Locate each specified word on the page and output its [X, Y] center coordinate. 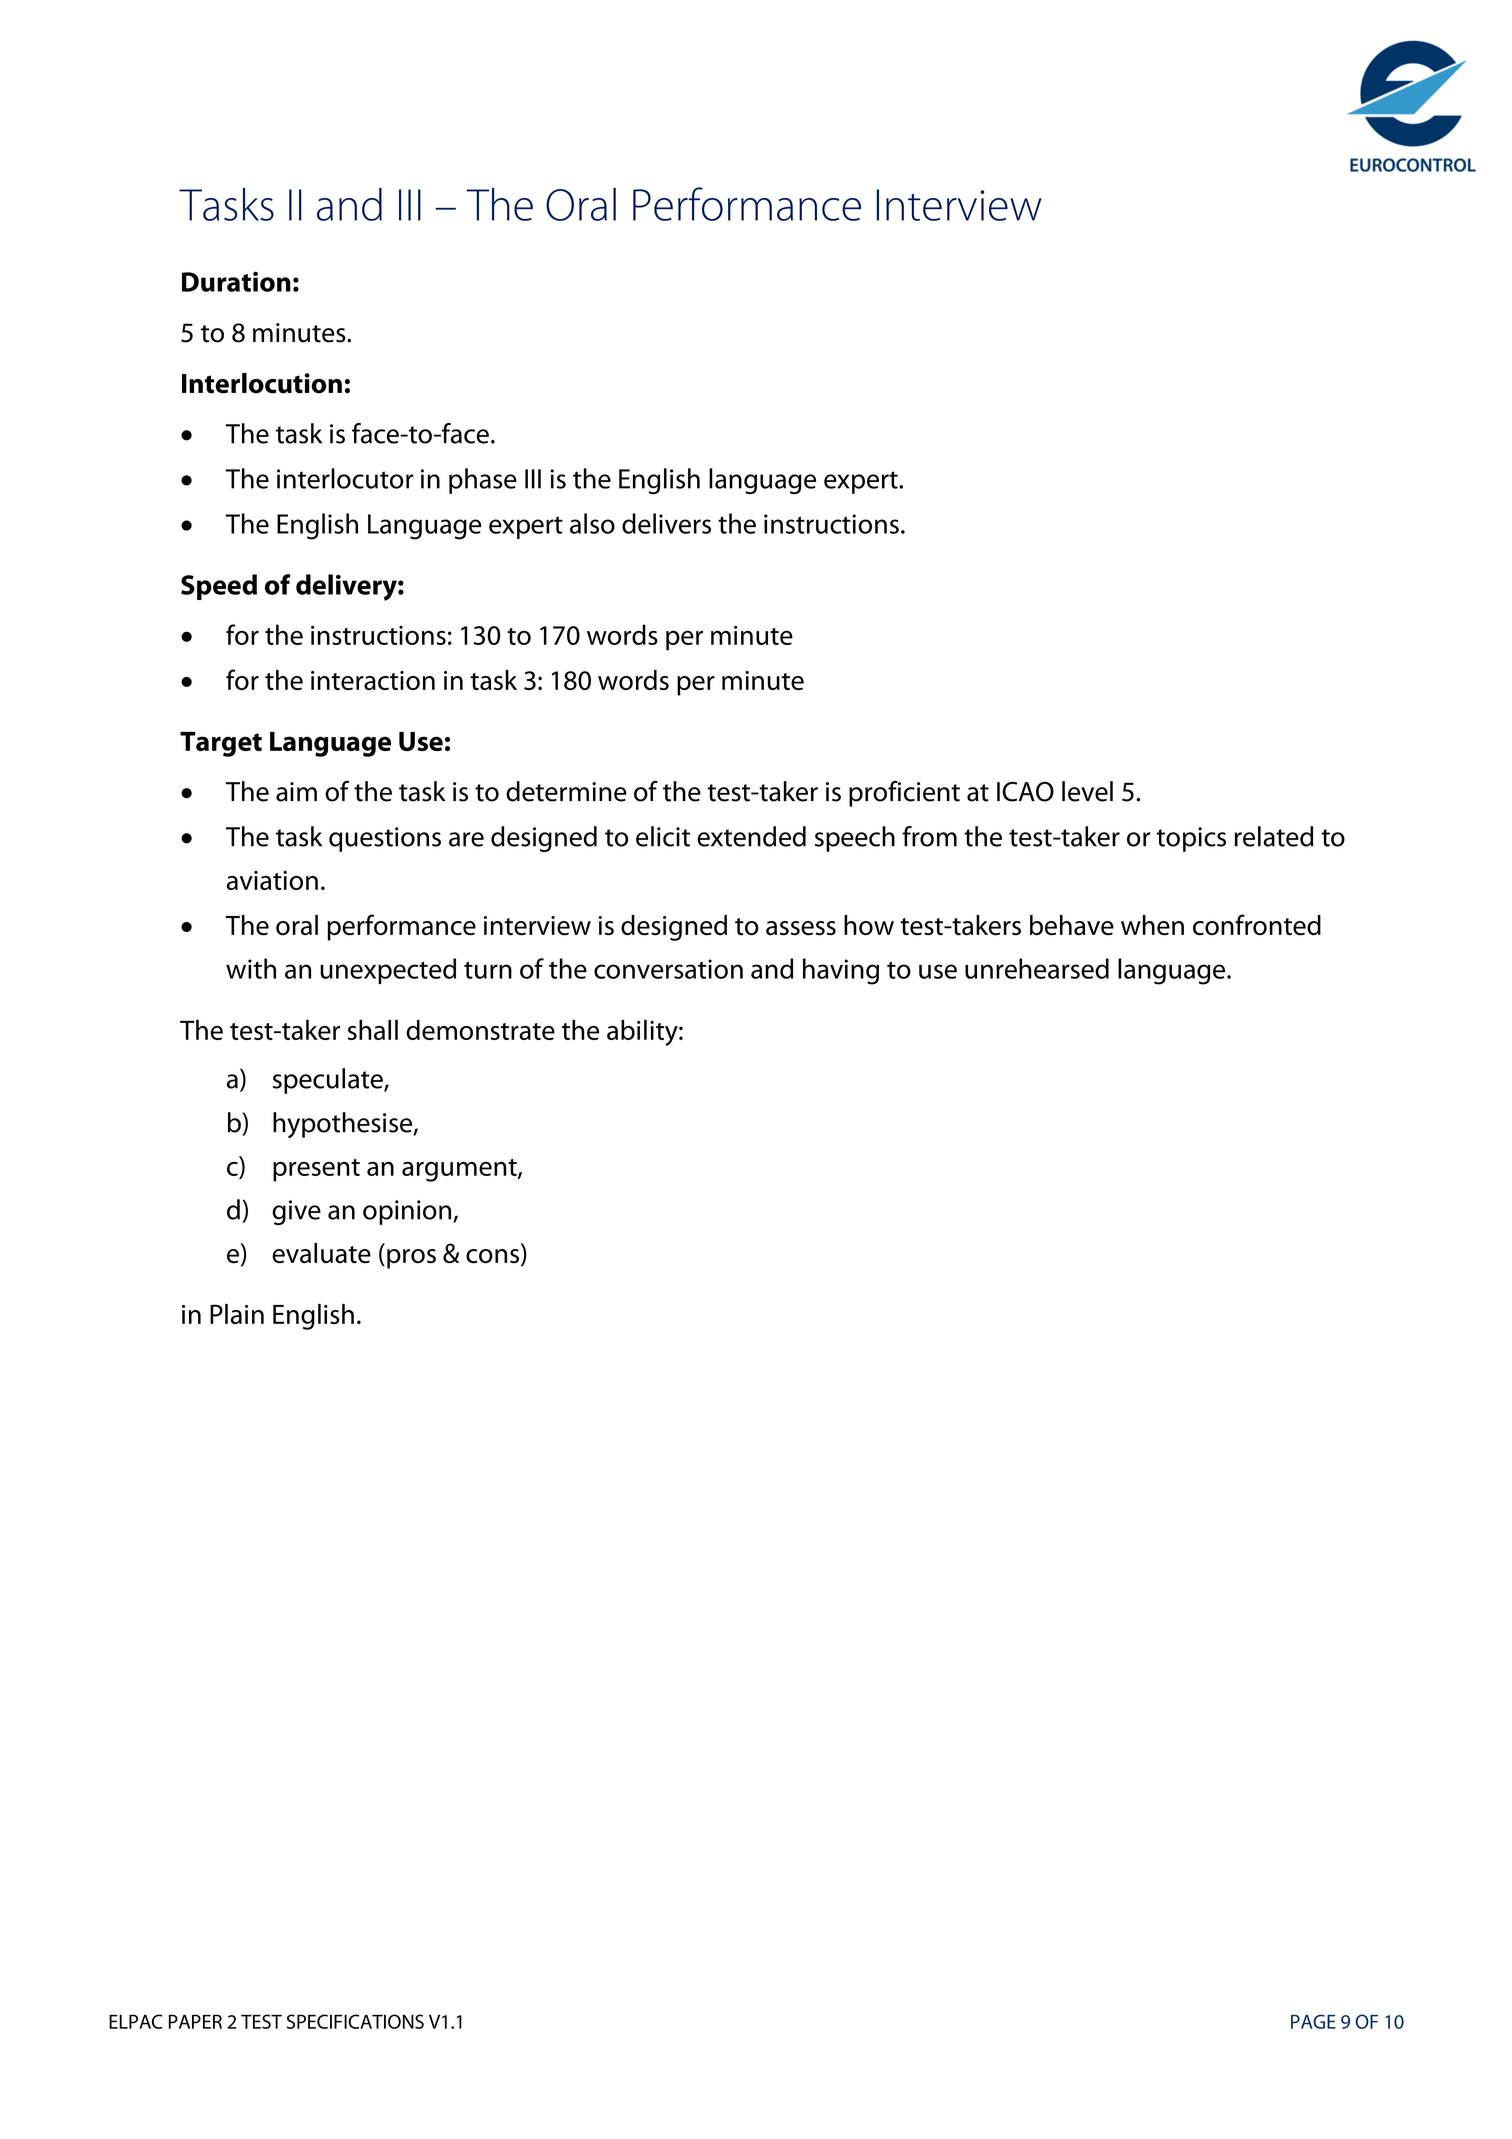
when [1152, 925]
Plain [237, 1314]
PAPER [195, 2021]
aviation [272, 880]
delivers [666, 523]
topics [1191, 839]
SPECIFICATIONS [355, 2021]
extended [751, 836]
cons [494, 1257]
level [1087, 791]
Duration [236, 281]
